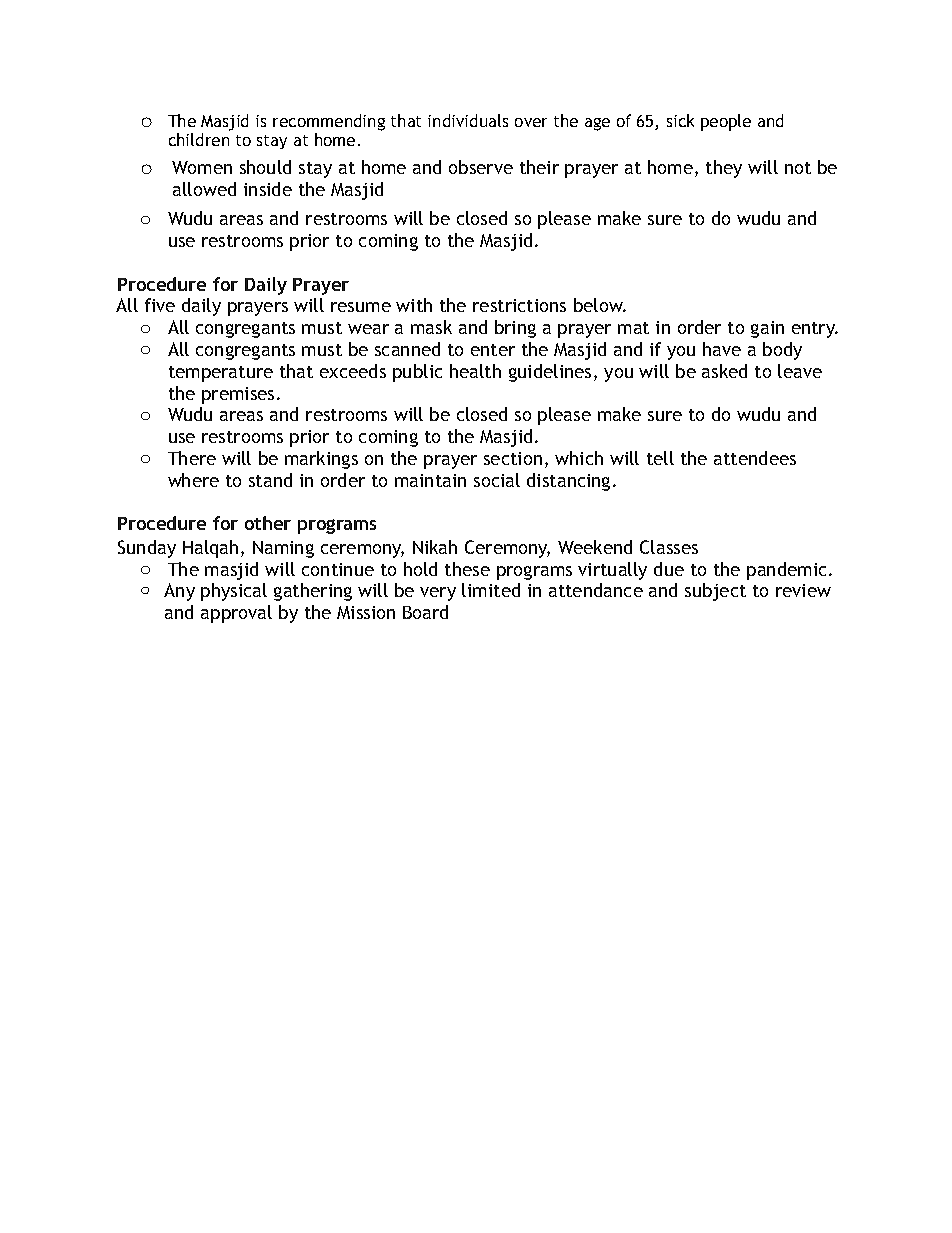 The image size is (952, 1233). Describe the element at coordinates (767, 329) in the document. I see `gain` at that location.
